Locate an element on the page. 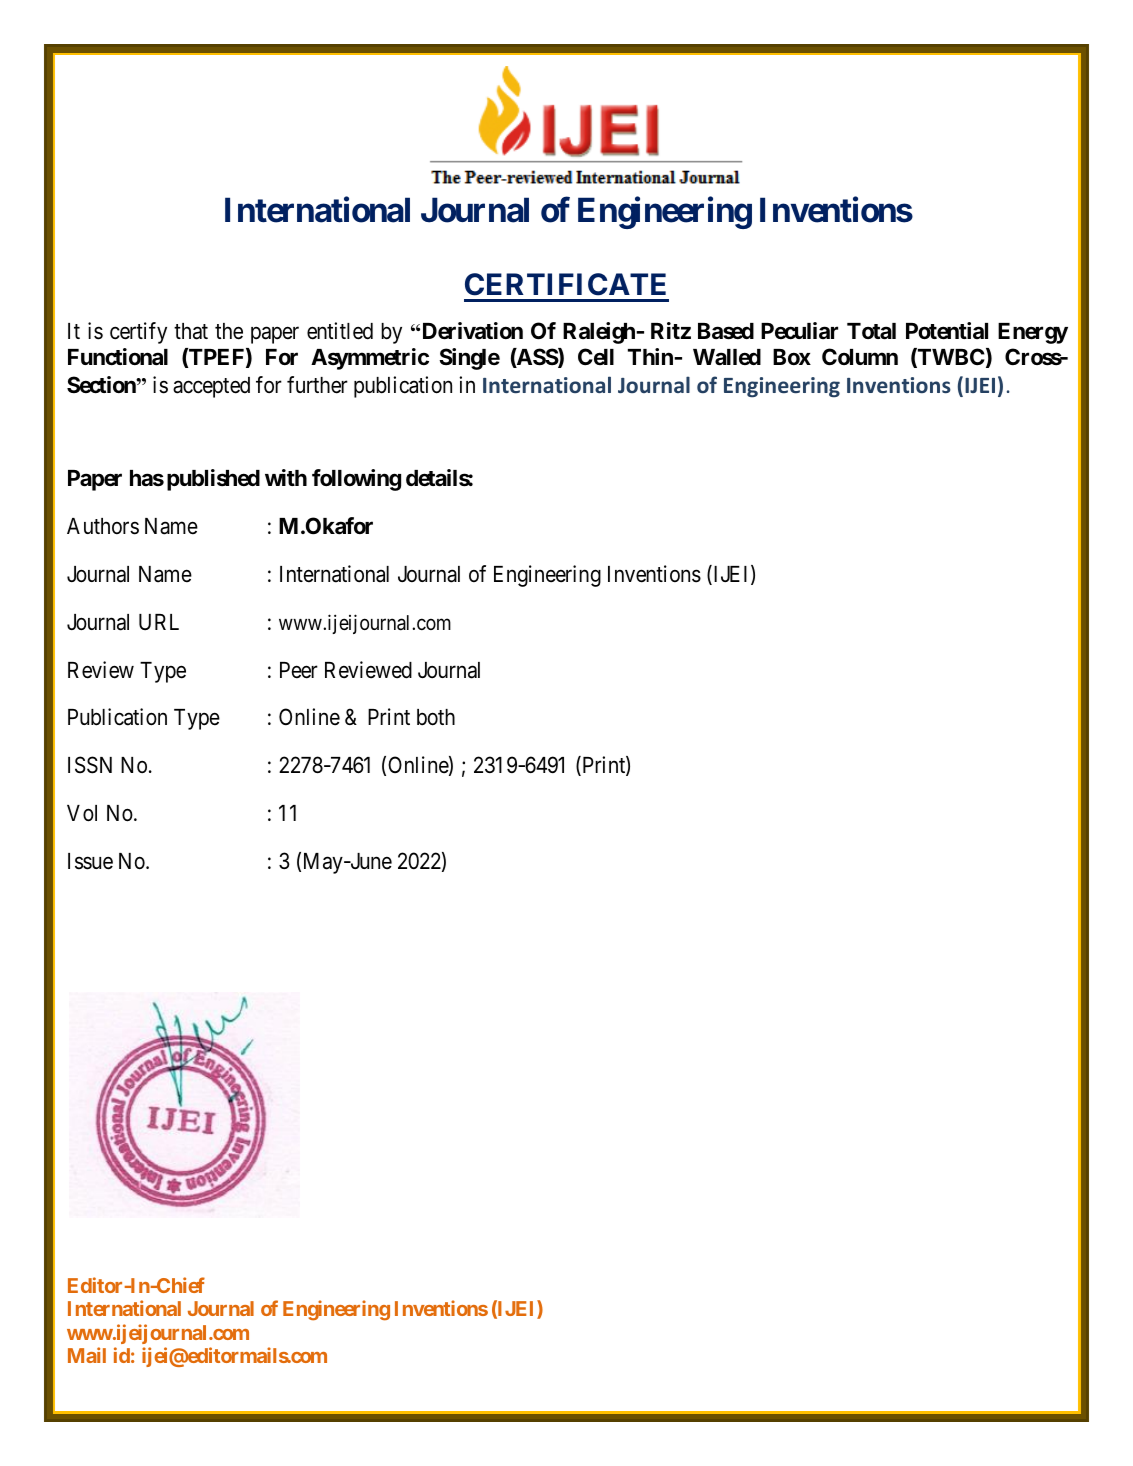  ISSN is located at coordinates (90, 765).
